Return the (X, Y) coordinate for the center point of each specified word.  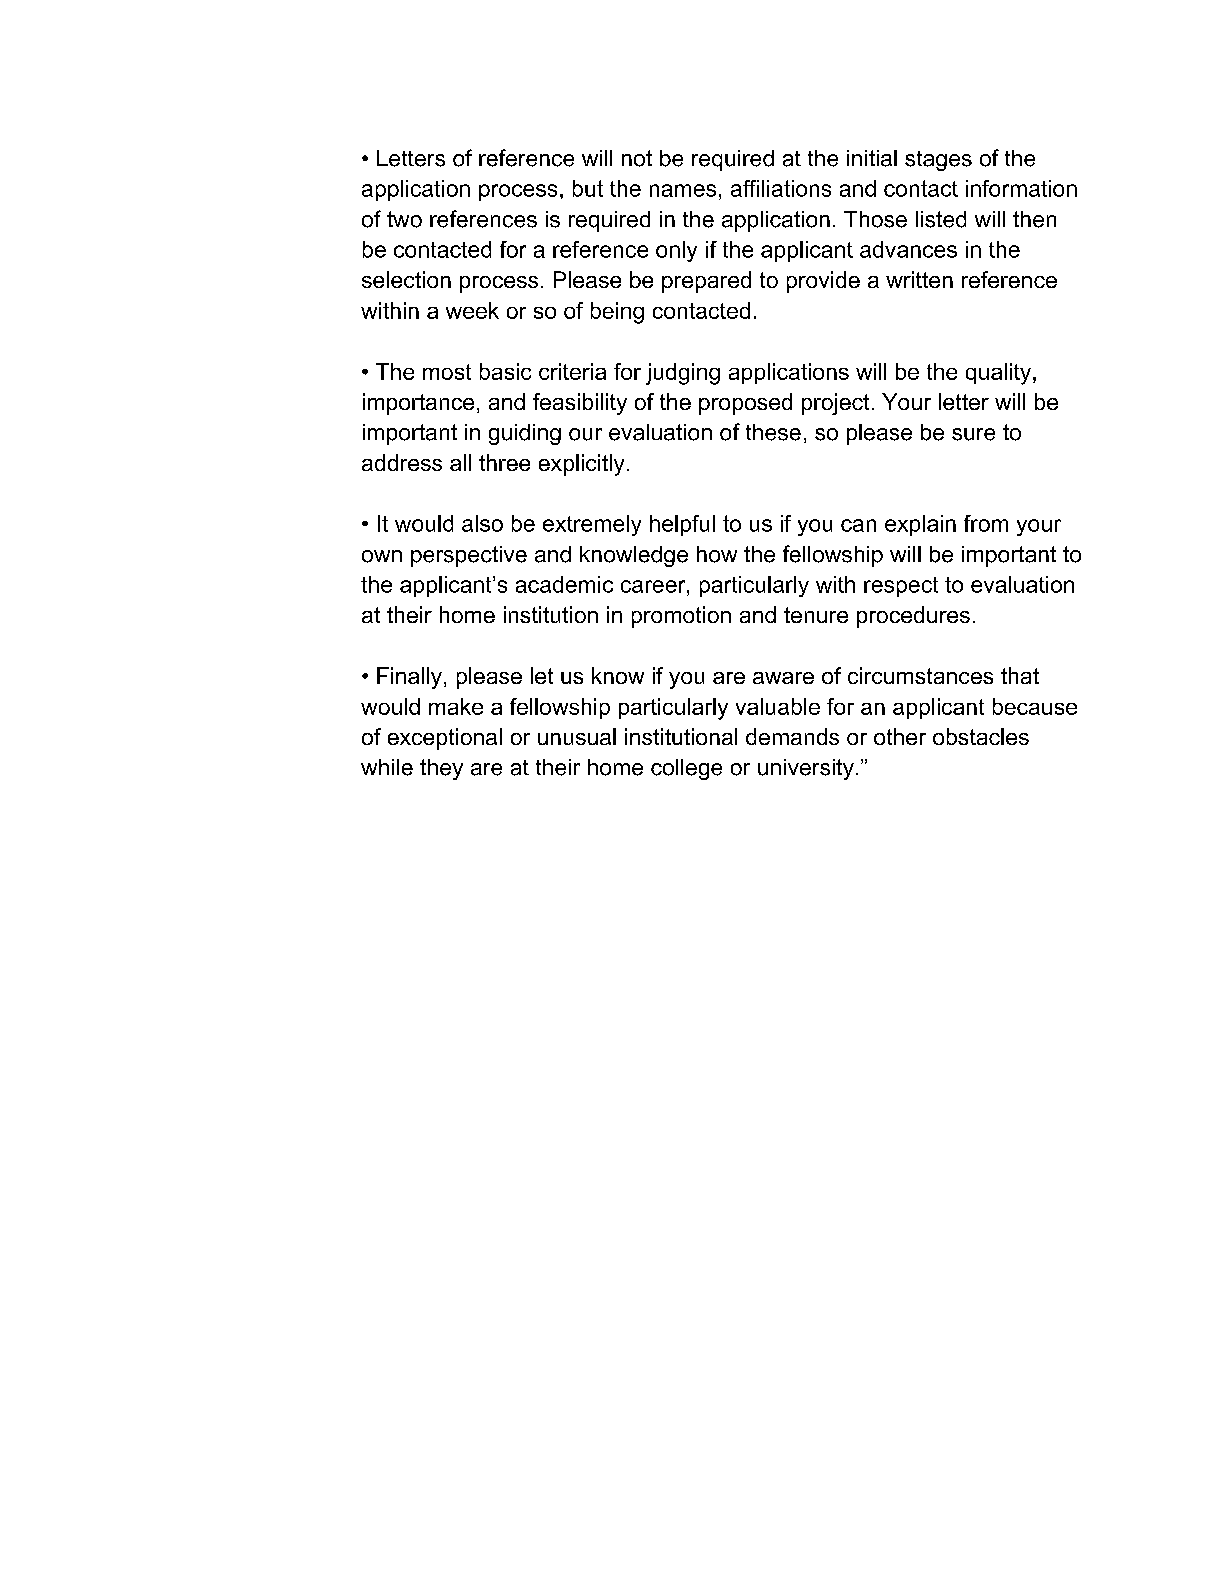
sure (973, 434)
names (683, 190)
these (773, 432)
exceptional (445, 739)
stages (938, 161)
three (504, 462)
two (404, 219)
